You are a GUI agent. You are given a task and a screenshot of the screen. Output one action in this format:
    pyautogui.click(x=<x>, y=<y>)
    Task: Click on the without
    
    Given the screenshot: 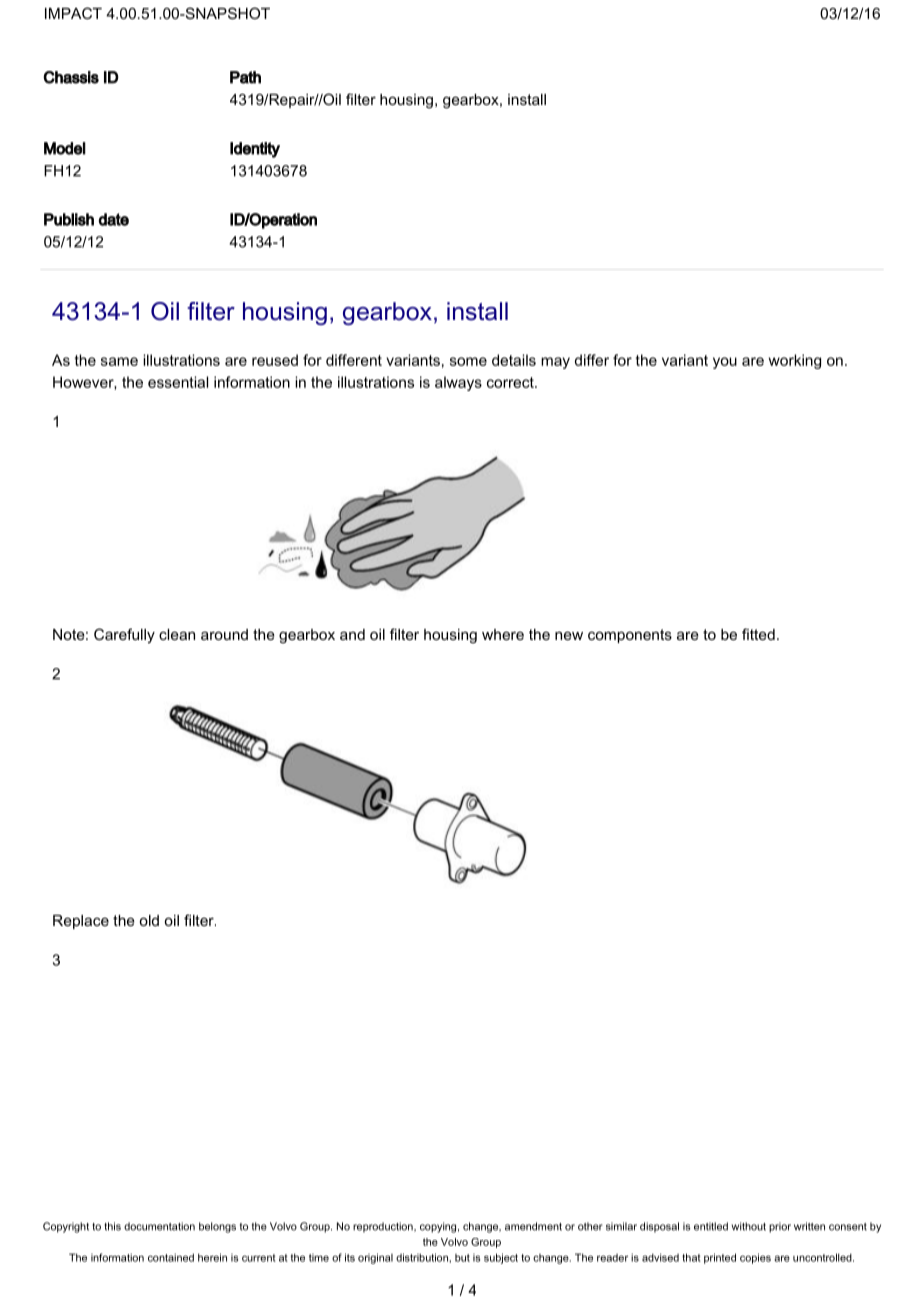 What is the action you would take?
    pyautogui.click(x=749, y=1226)
